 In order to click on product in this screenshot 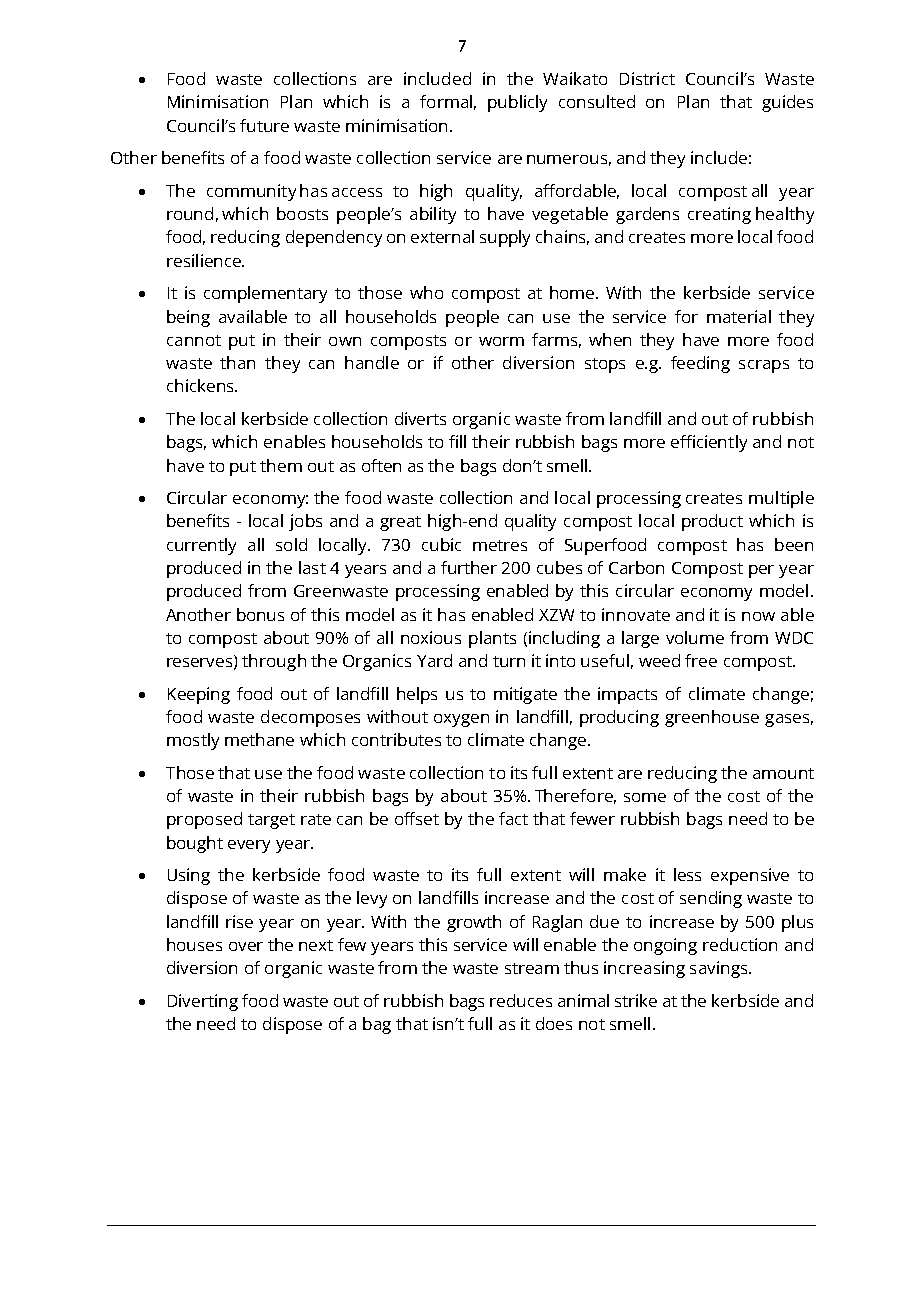, I will do `click(712, 522)`.
